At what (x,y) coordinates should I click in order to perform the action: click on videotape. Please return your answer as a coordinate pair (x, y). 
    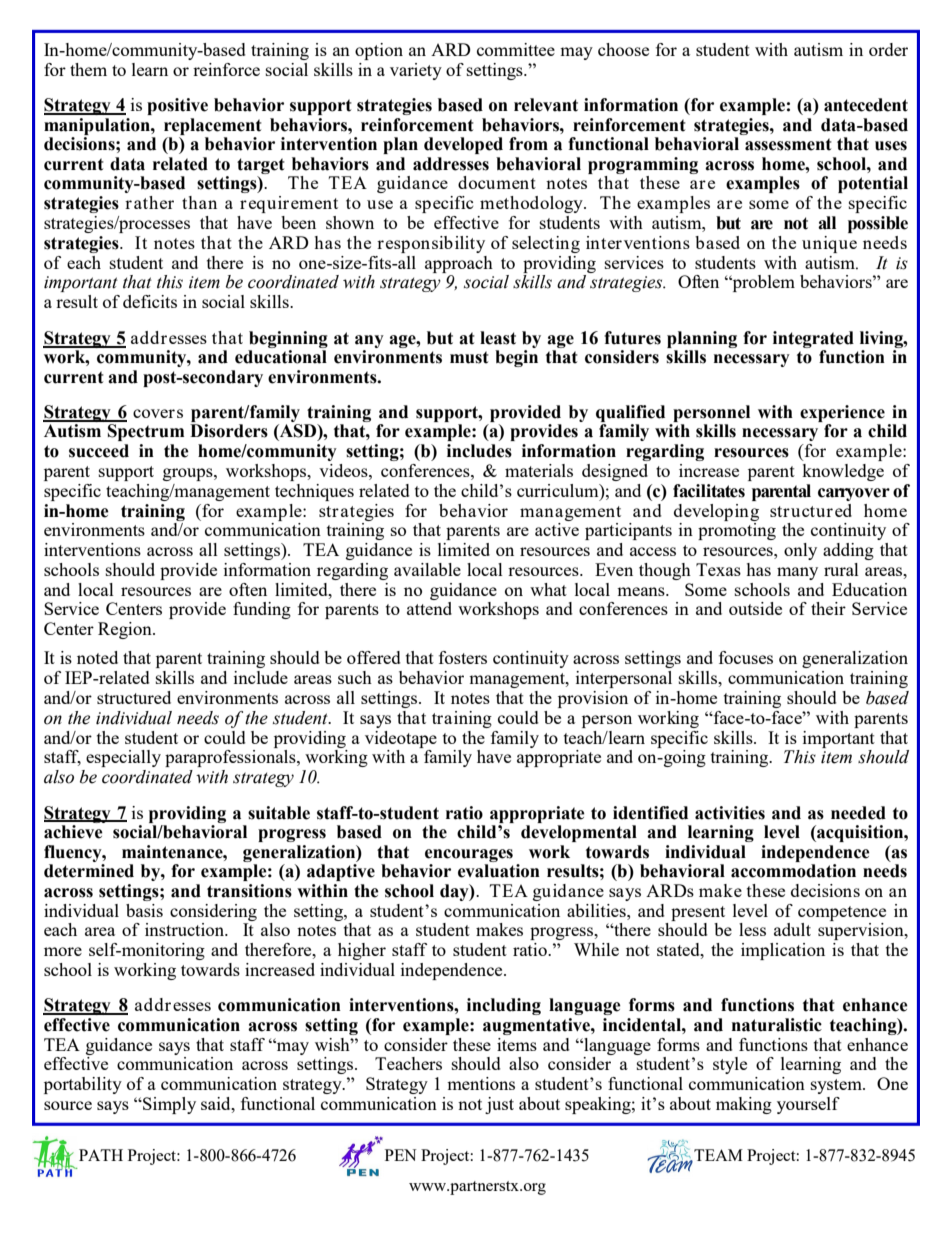
    Looking at the image, I should click on (401, 739).
